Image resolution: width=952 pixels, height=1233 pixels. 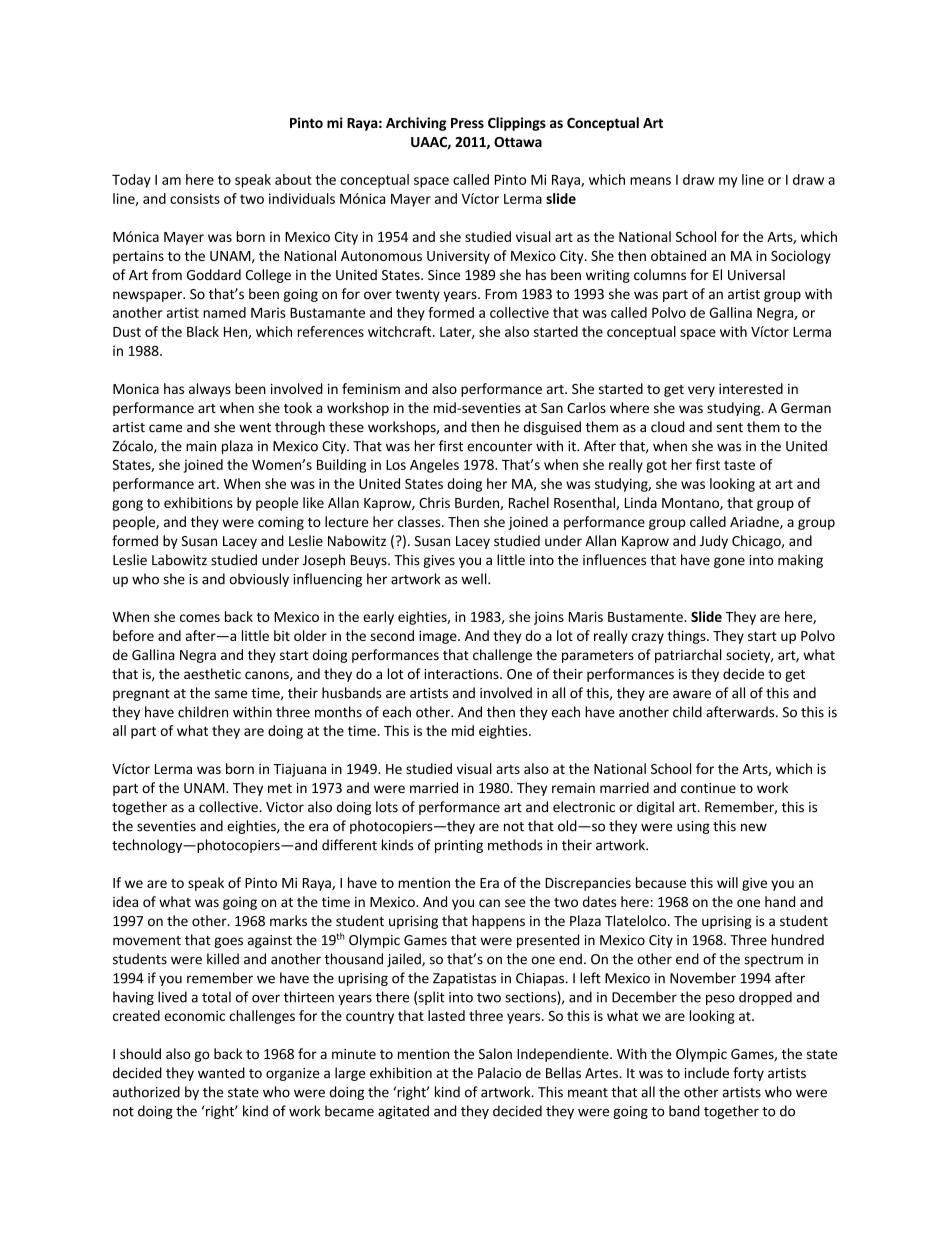 What do you see at coordinates (221, 1073) in the screenshot?
I see `wanted` at bounding box center [221, 1073].
